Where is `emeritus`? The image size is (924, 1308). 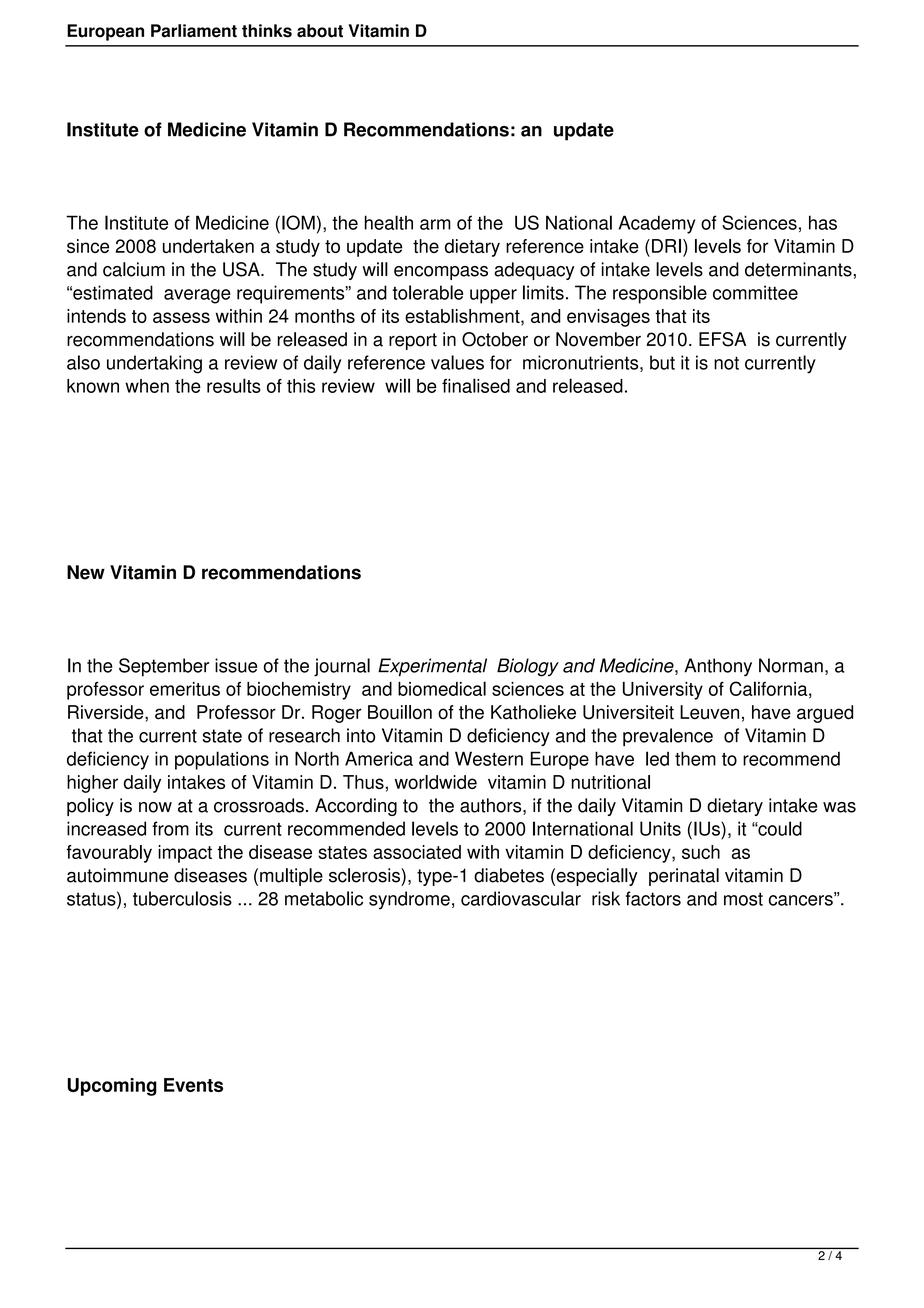 emeritus is located at coordinates (185, 689).
